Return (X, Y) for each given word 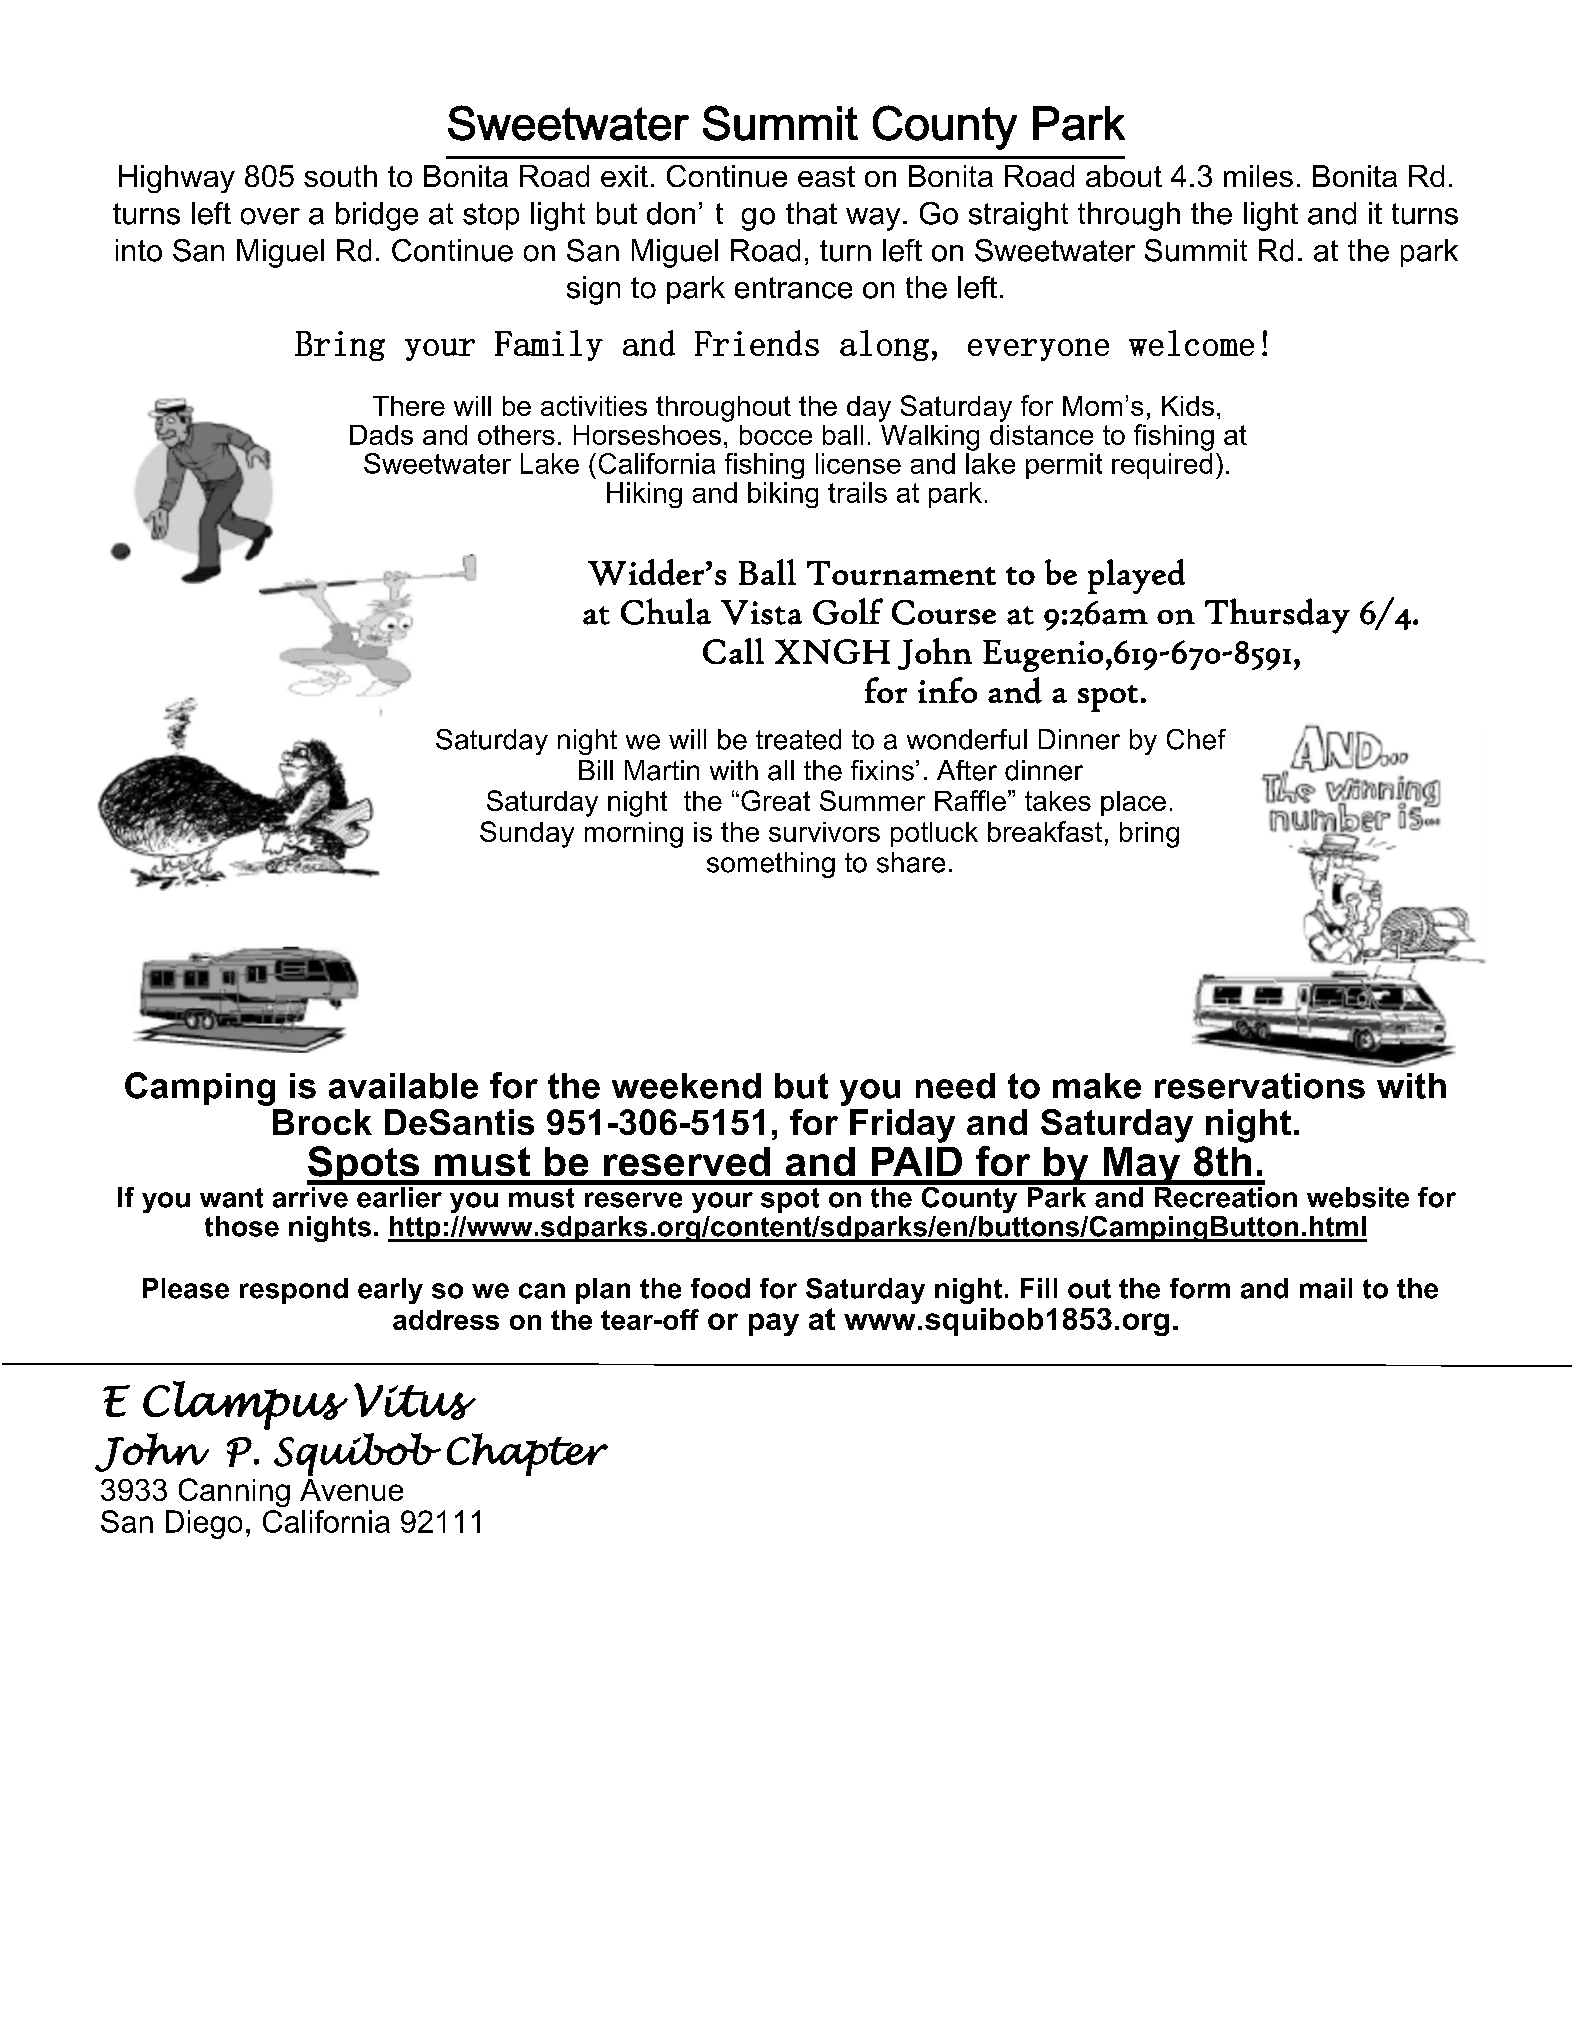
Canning (234, 1492)
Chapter (527, 1454)
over (270, 216)
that (811, 213)
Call (733, 651)
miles (1258, 176)
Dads (381, 435)
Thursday (1277, 616)
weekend (686, 1086)
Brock (322, 1122)
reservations (1260, 1086)
